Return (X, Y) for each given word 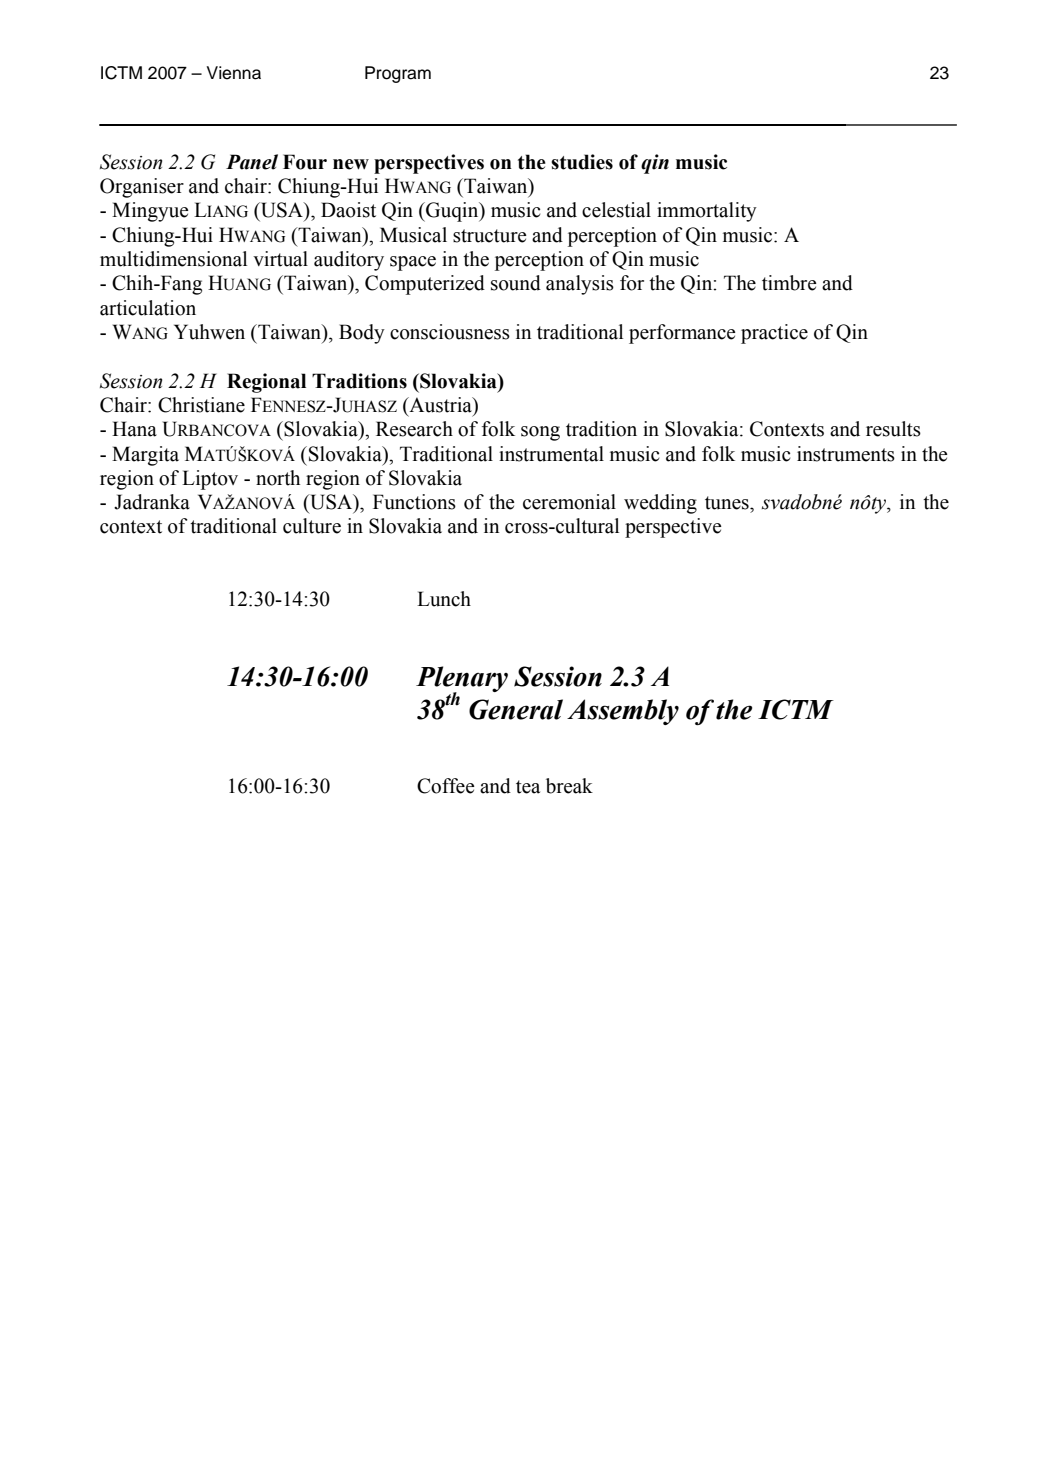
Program (398, 74)
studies (582, 162)
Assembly (623, 712)
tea (528, 787)
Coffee (446, 786)
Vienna (234, 73)
